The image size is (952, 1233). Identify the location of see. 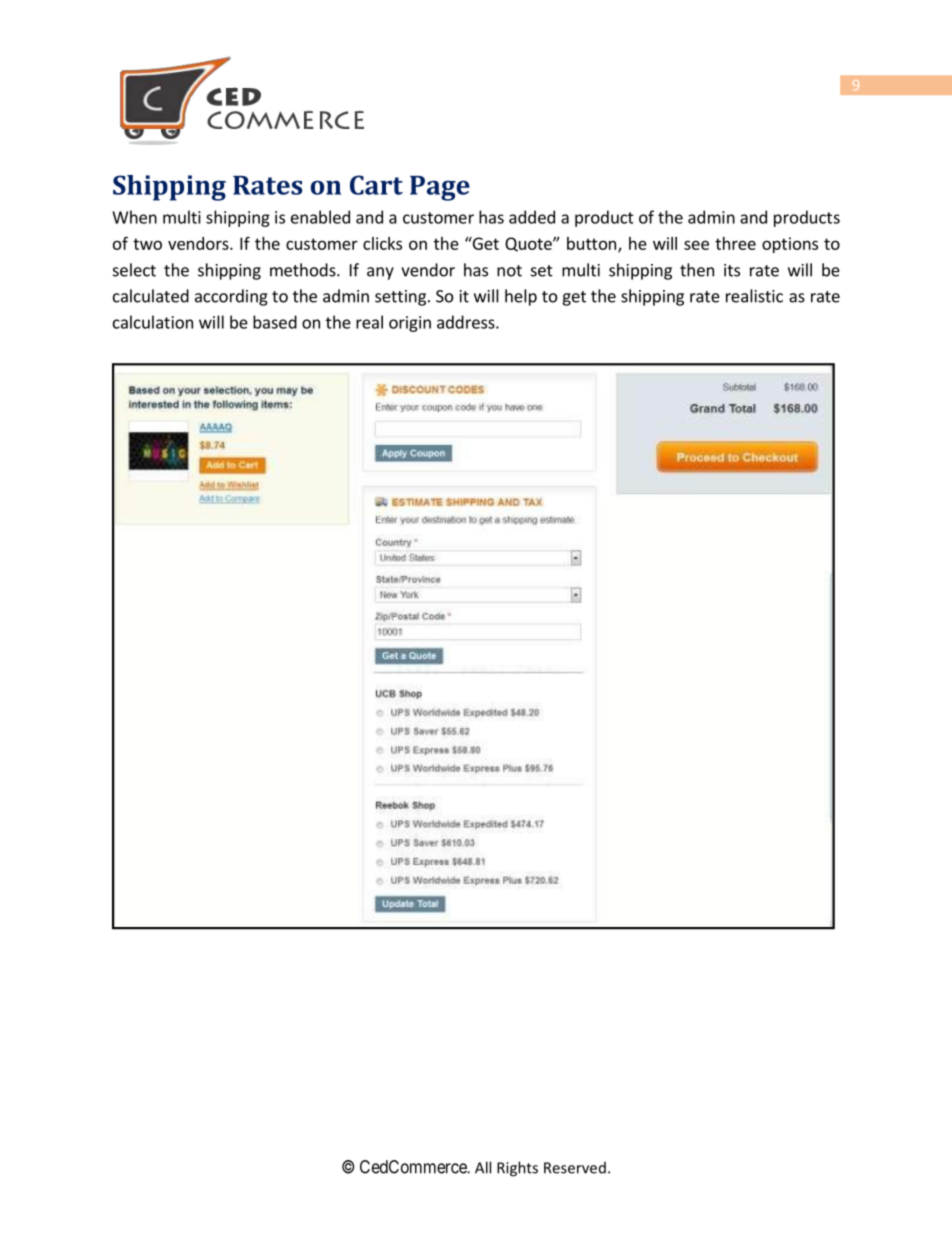
(696, 245).
